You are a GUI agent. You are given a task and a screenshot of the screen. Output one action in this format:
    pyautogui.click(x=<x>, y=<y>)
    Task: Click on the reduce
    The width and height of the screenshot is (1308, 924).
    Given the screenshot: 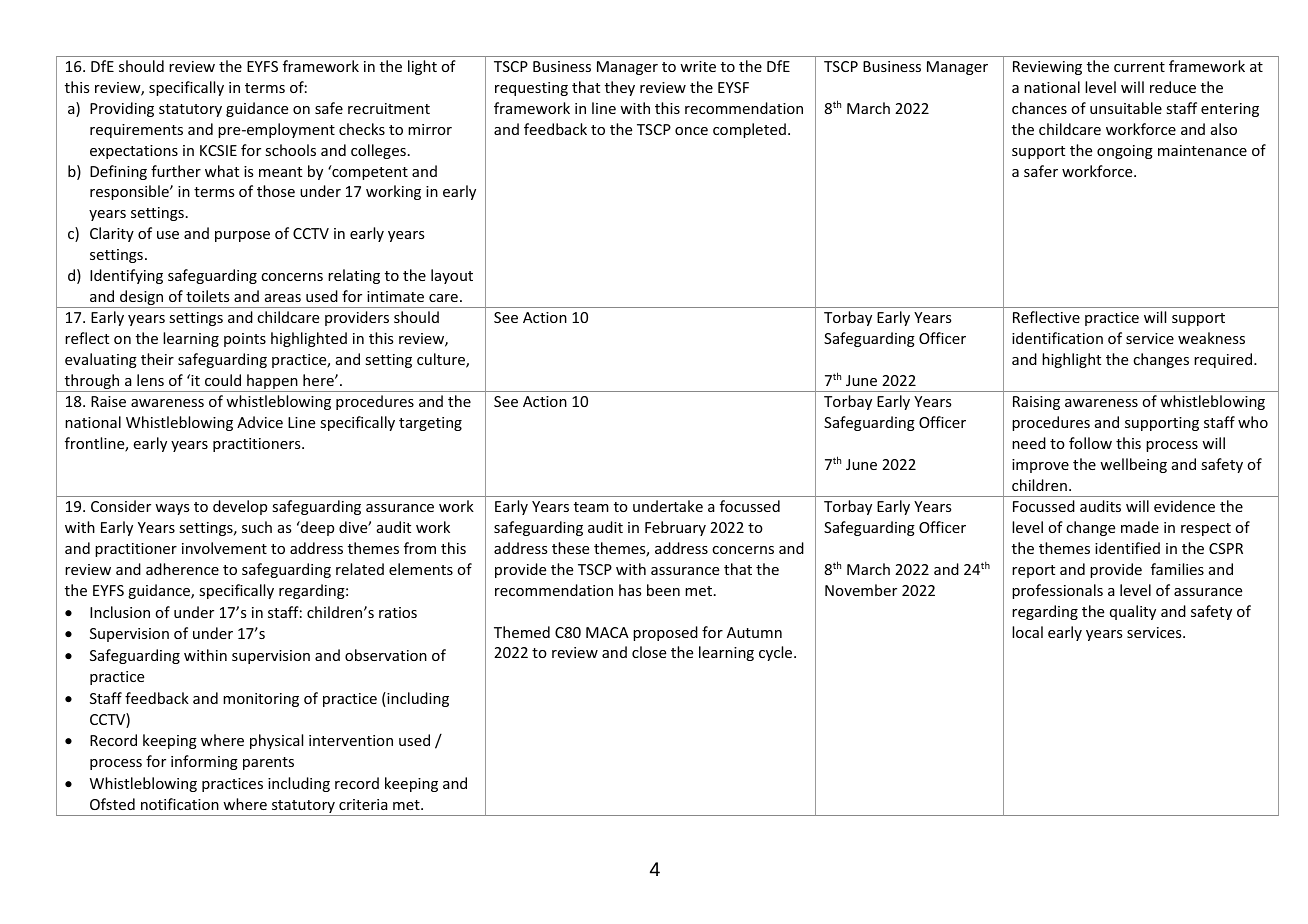 What is the action you would take?
    pyautogui.click(x=1173, y=87)
